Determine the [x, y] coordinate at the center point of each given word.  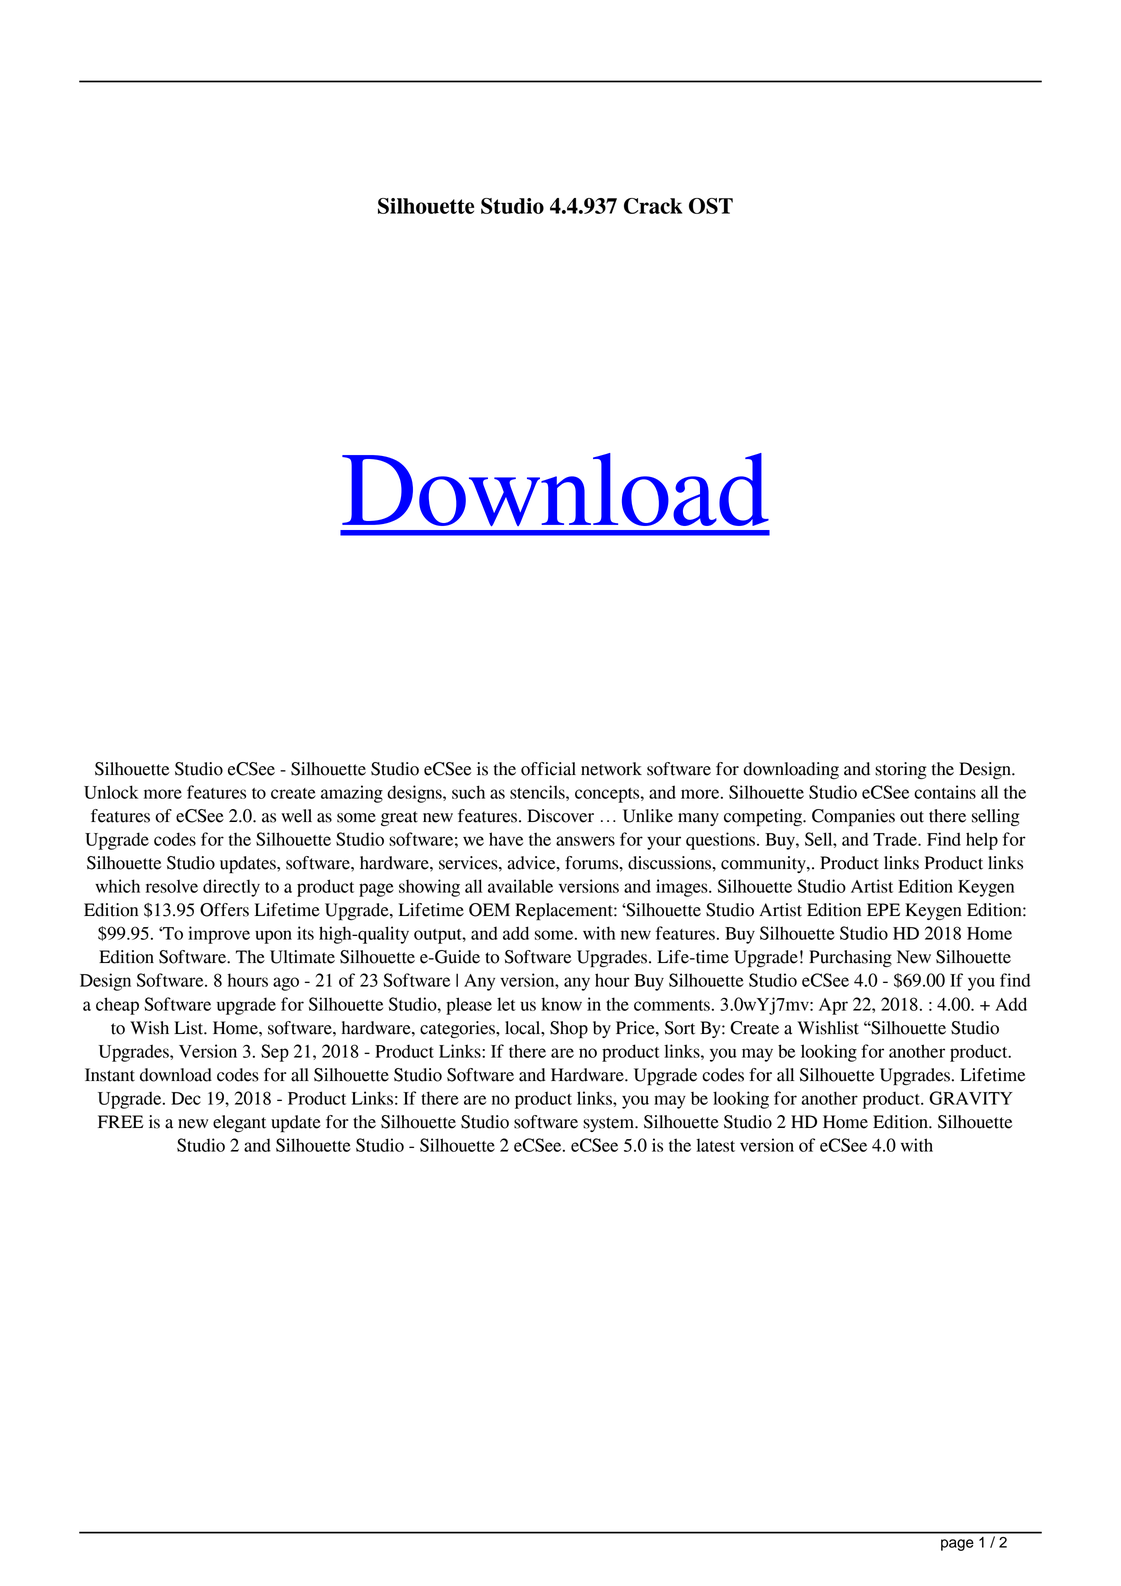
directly [231, 888]
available [520, 886]
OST [711, 206]
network [611, 769]
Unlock [111, 792]
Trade [896, 839]
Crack [653, 206]
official [548, 769]
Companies [853, 818]
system [610, 1124]
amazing [352, 794]
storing [901, 771]
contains [945, 792]
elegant [239, 1124]
